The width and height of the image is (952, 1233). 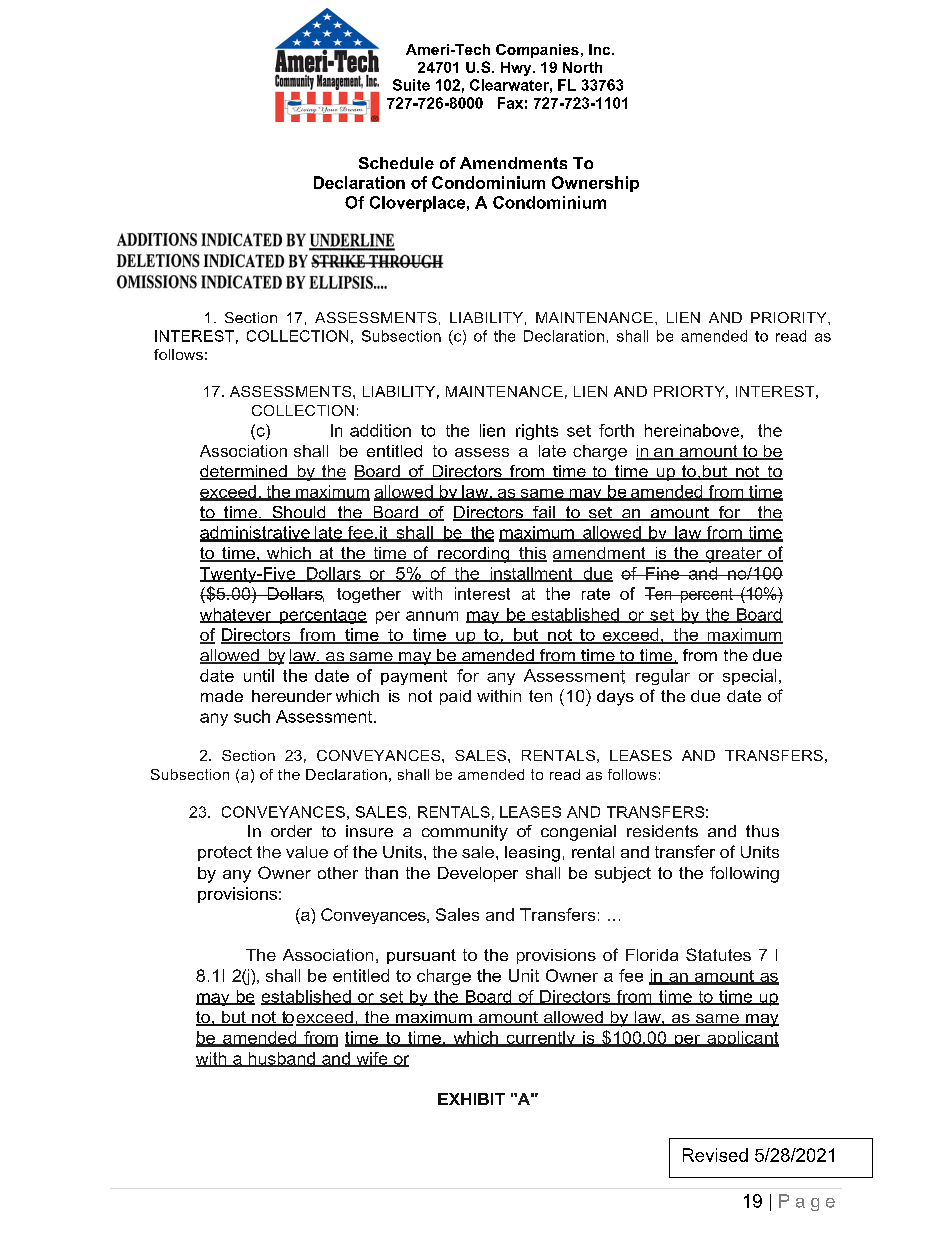 I want to click on Hwy, so click(x=517, y=69).
